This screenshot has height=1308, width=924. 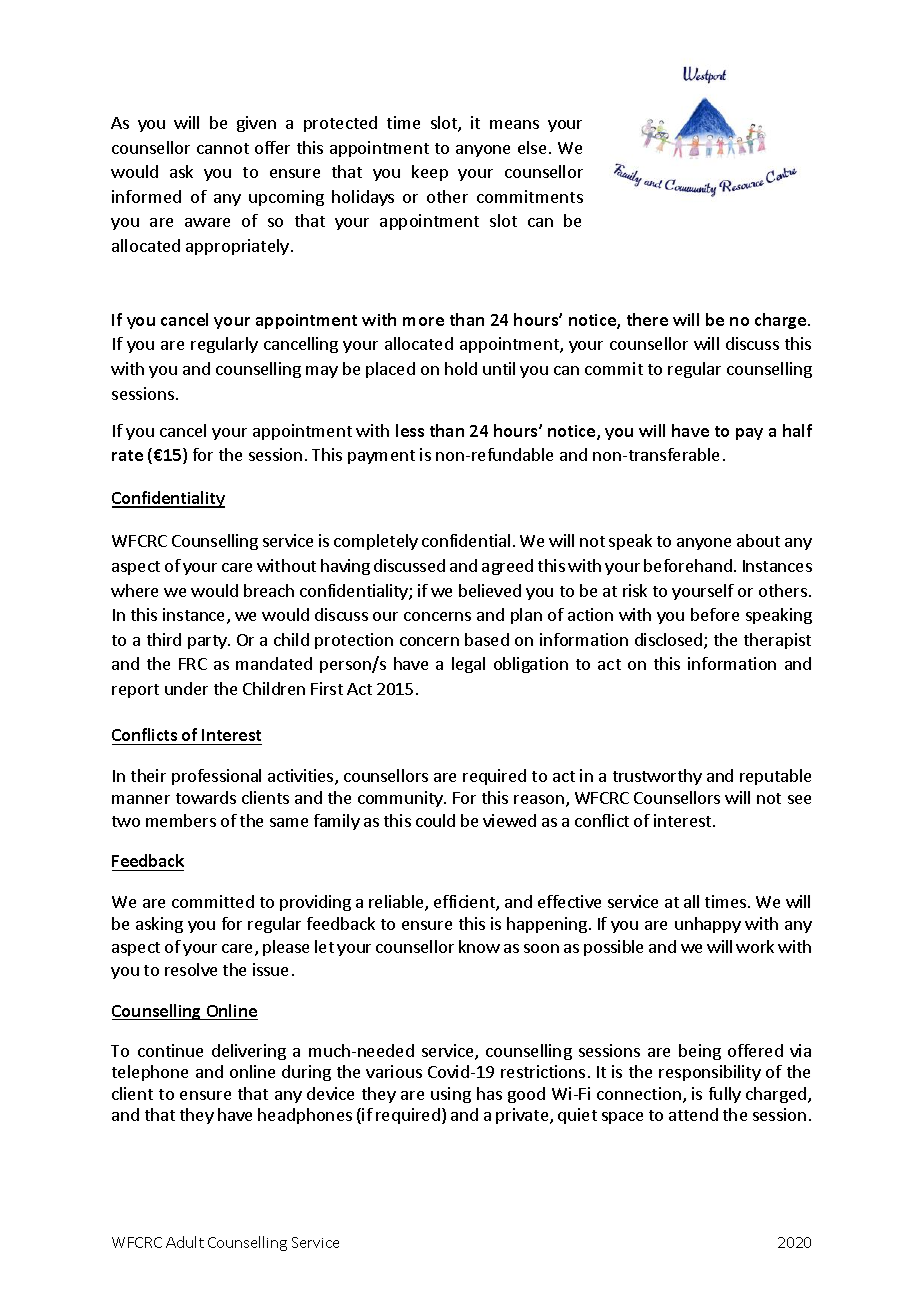 What do you see at coordinates (532, 147) in the screenshot?
I see `else` at bounding box center [532, 147].
